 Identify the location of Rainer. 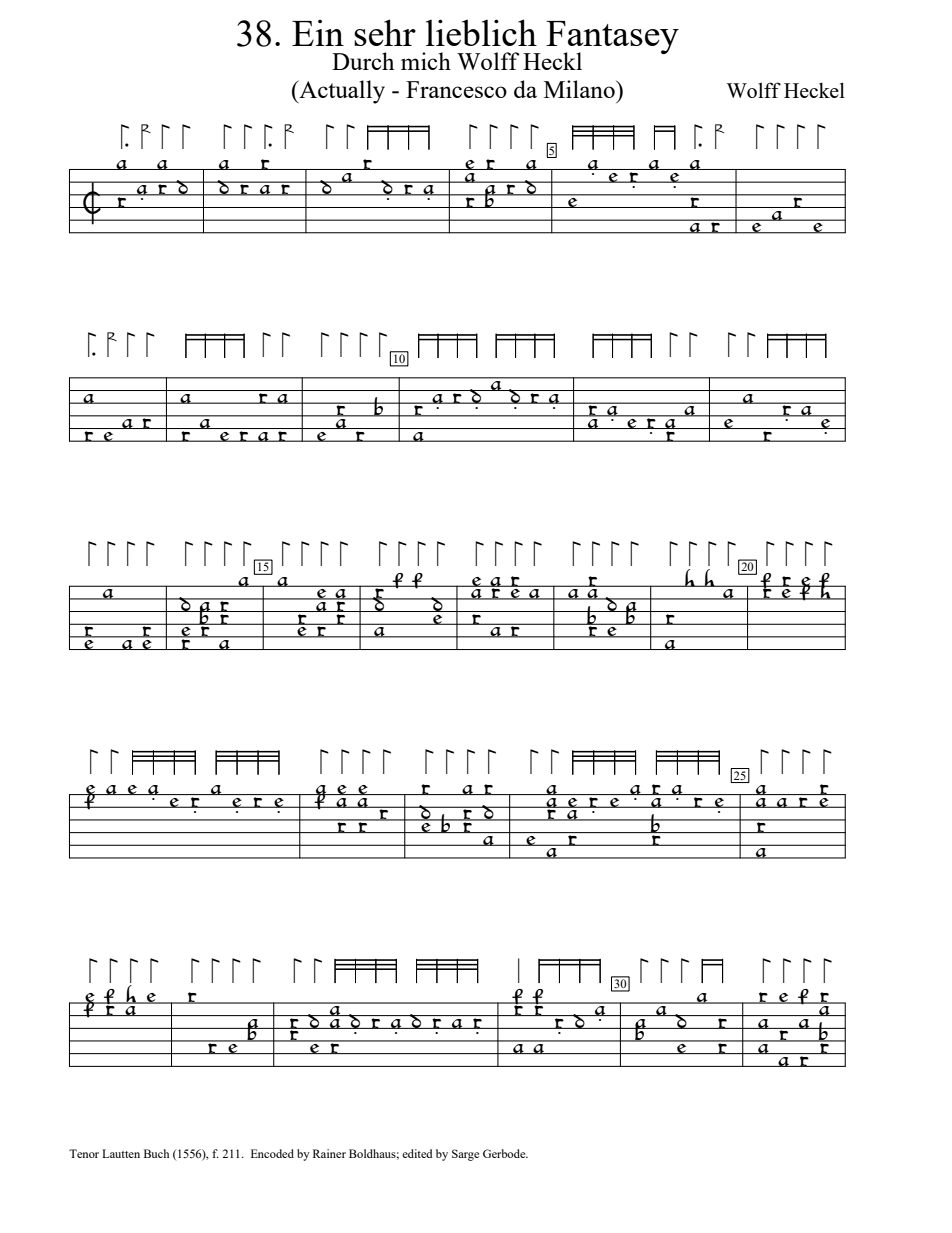
(329, 1153).
